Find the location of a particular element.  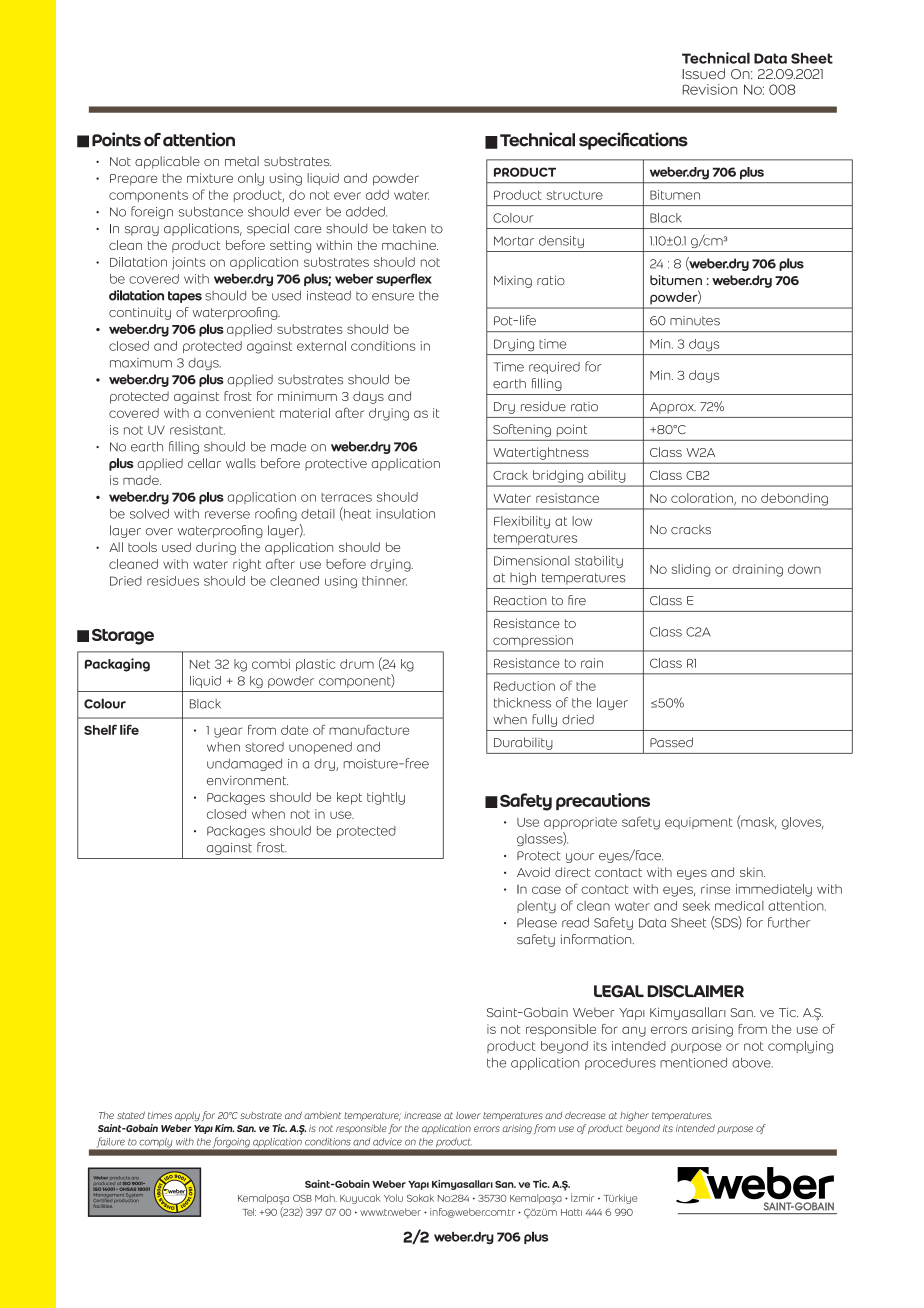

sliding is located at coordinates (691, 570).
